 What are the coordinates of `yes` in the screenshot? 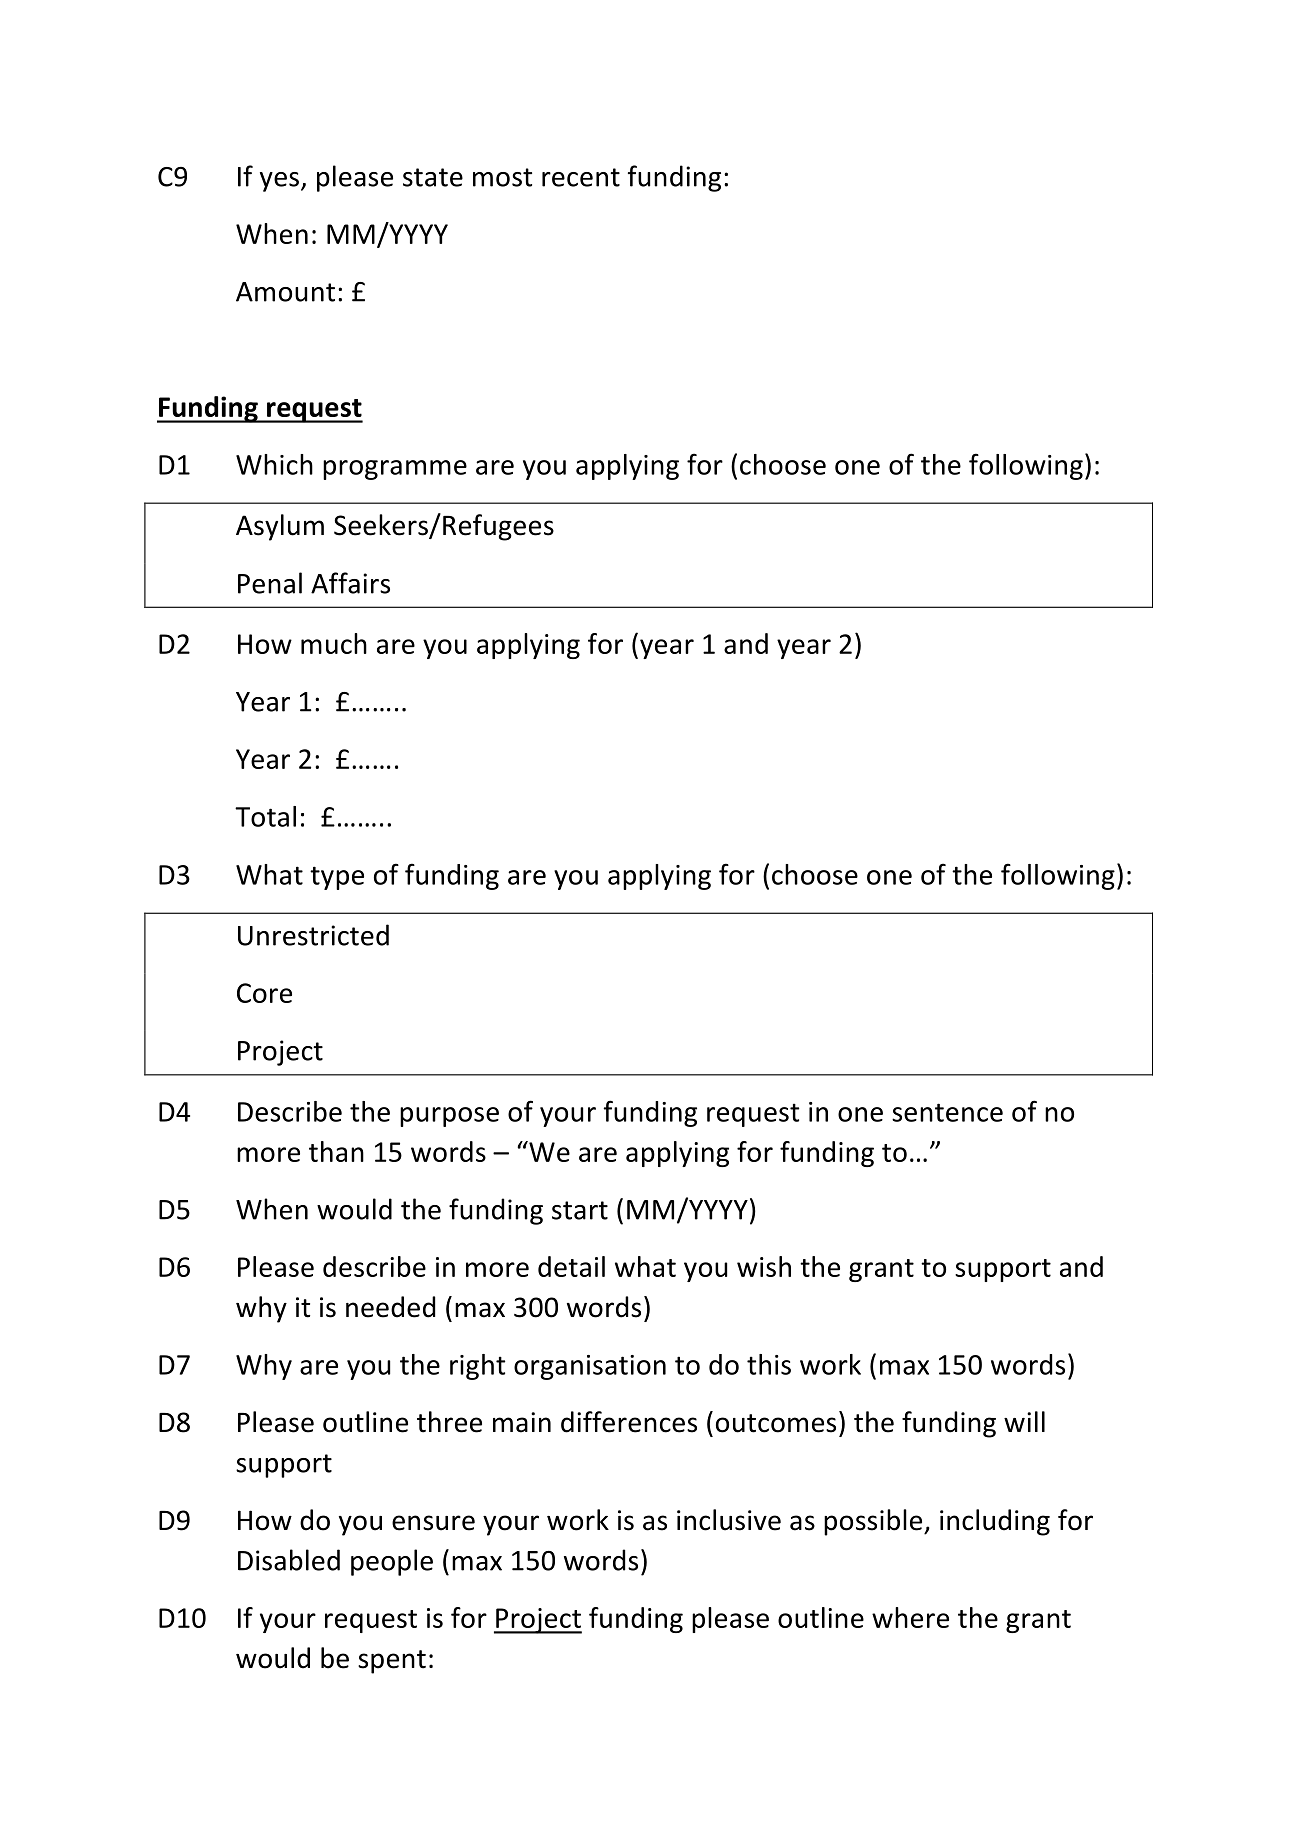 It's located at (279, 182).
